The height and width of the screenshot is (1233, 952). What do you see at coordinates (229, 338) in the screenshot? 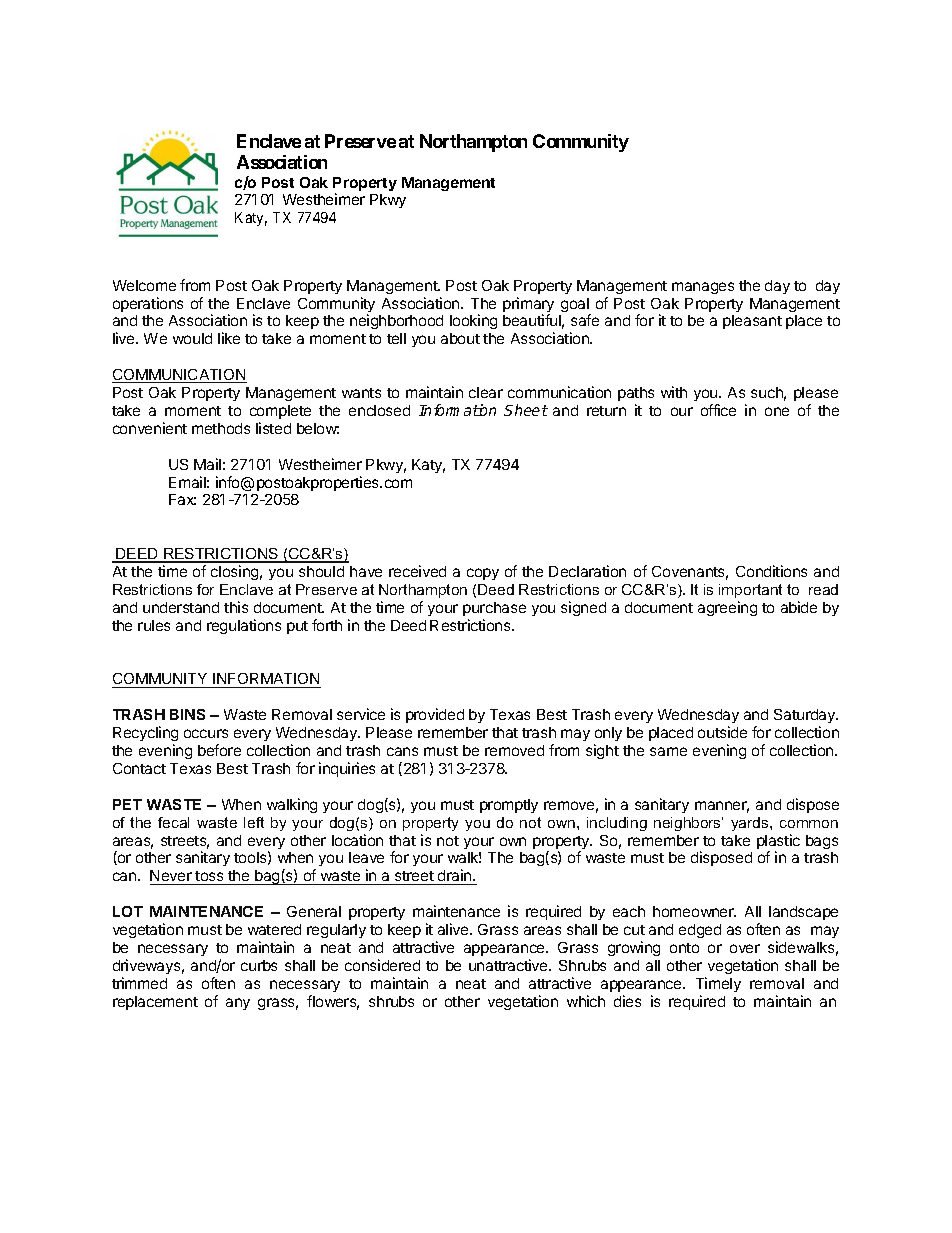
I see `like` at bounding box center [229, 338].
